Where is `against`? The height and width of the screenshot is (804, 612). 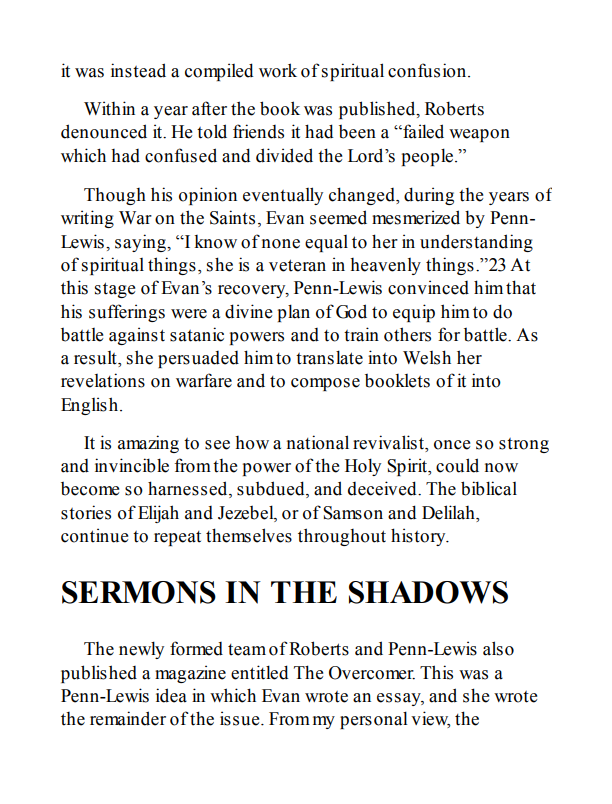
against is located at coordinates (137, 336).
